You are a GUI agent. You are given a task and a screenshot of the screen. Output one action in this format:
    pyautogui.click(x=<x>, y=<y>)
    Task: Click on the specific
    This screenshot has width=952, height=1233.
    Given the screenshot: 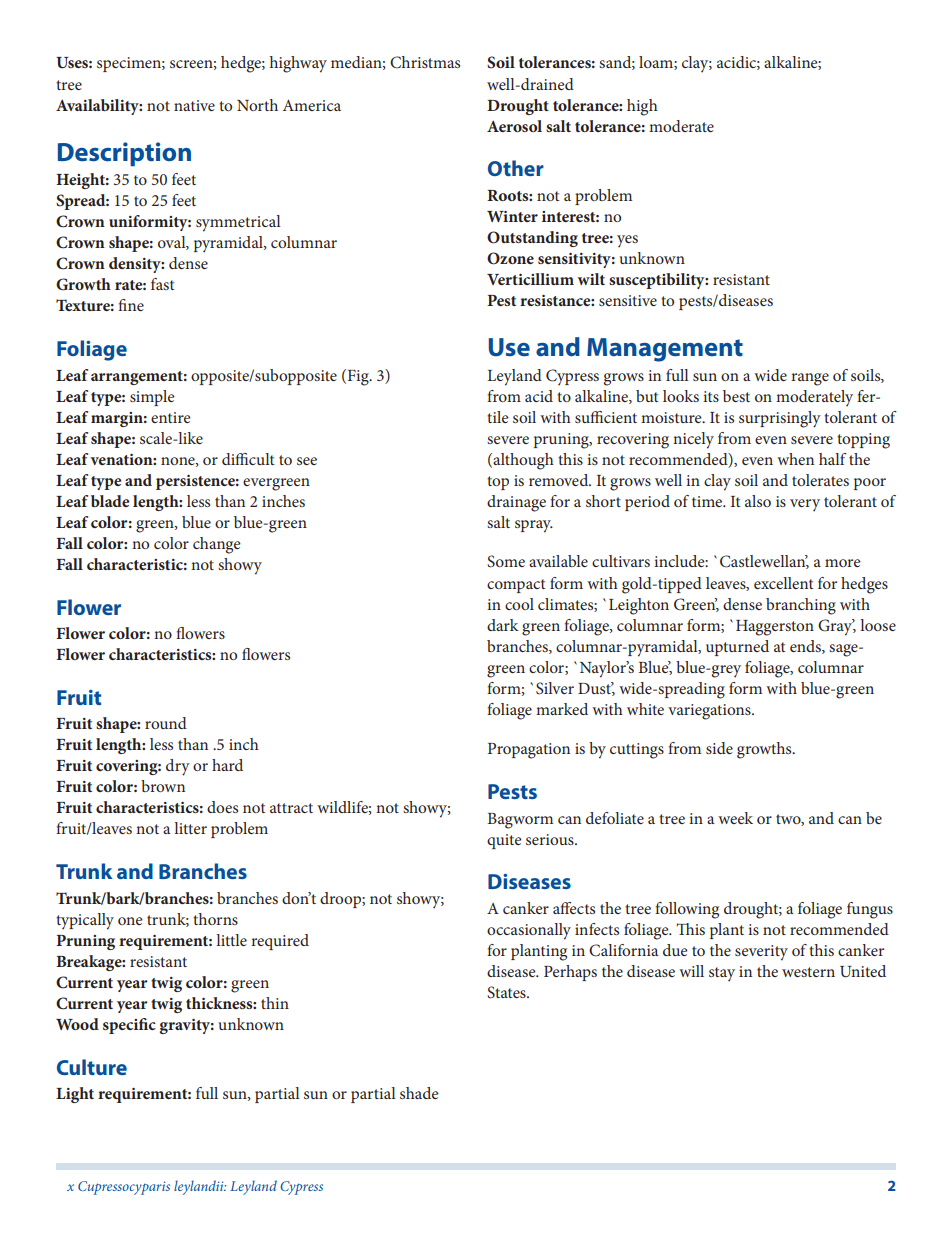 What is the action you would take?
    pyautogui.click(x=129, y=1026)
